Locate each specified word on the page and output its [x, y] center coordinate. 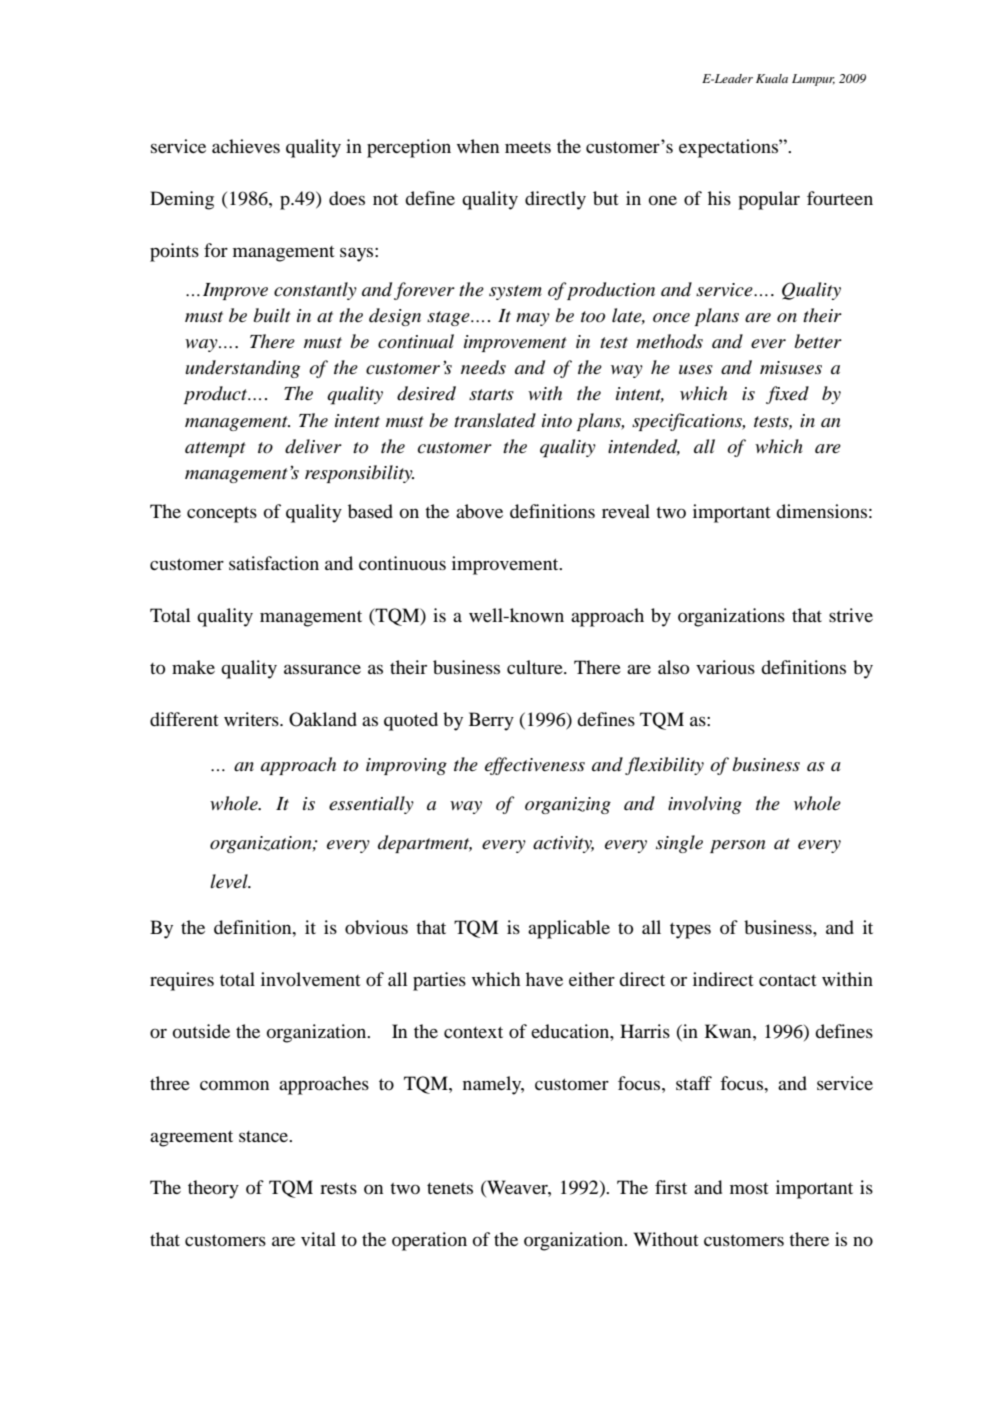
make [193, 667]
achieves [246, 146]
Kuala [772, 78]
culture [536, 667]
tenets [450, 1188]
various [725, 667]
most [749, 1188]
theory [213, 1189]
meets [528, 147]
